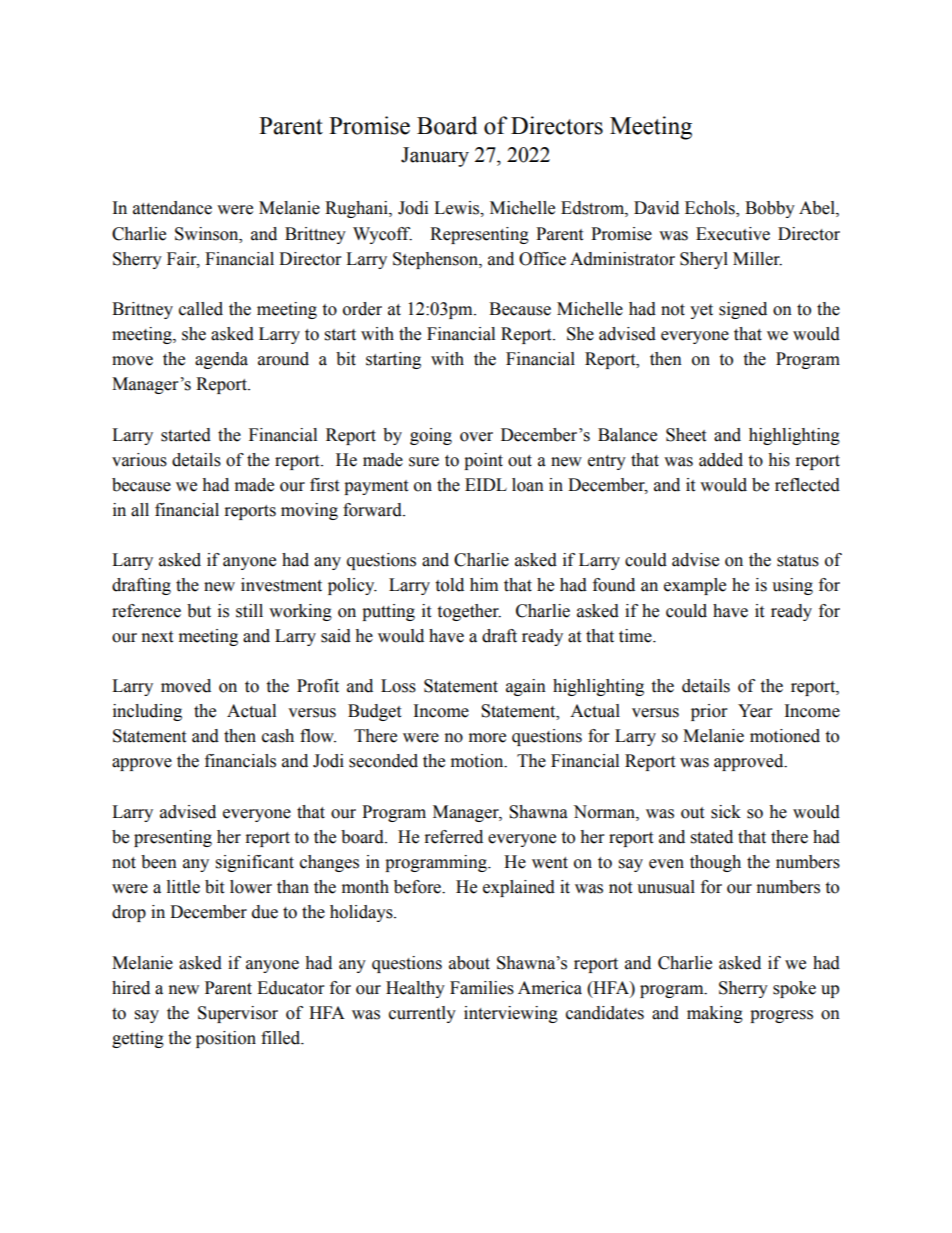 This screenshot has width=952, height=1233. Describe the element at coordinates (709, 712) in the screenshot. I see `prior` at that location.
